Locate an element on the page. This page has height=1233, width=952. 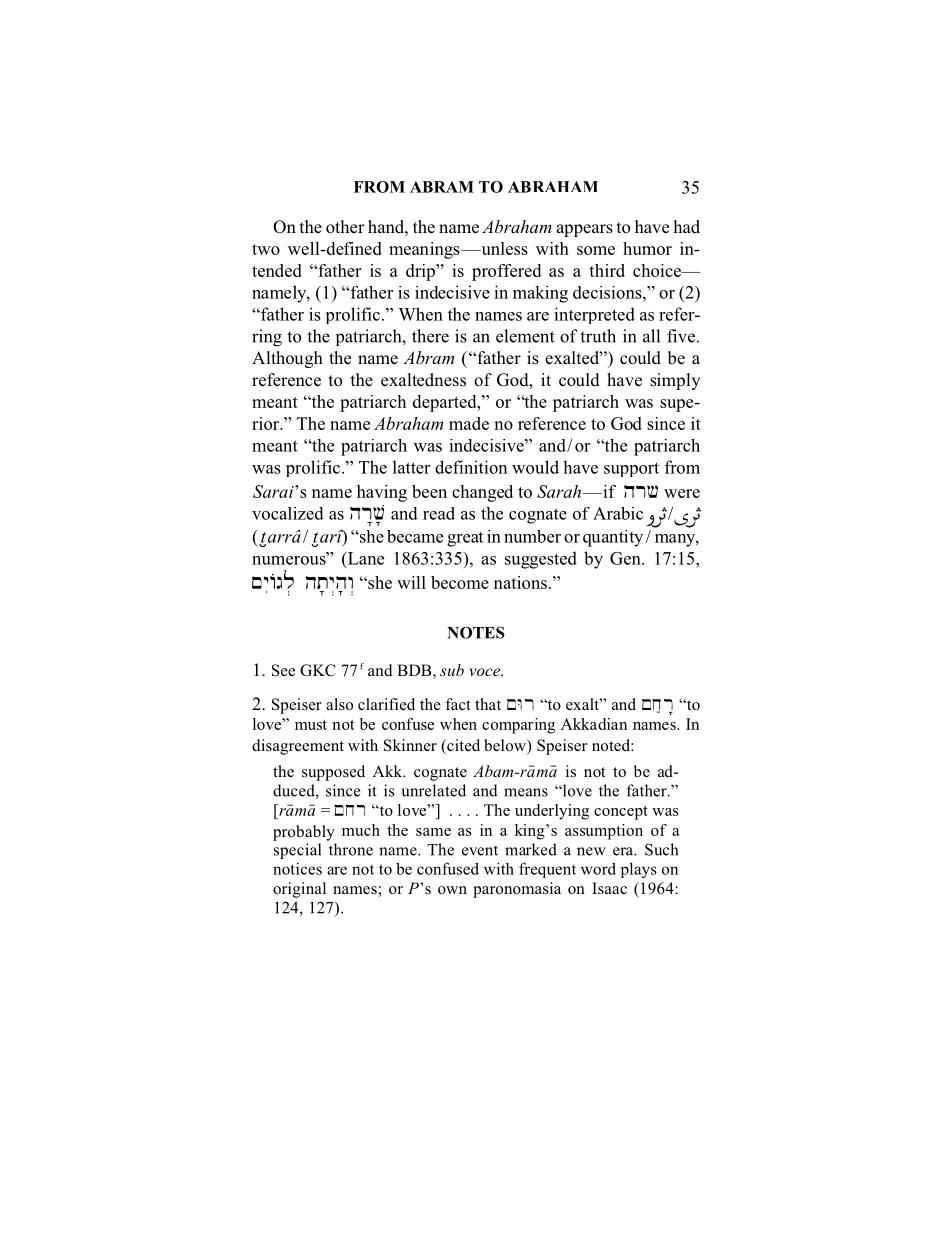
other is located at coordinates (345, 227).
